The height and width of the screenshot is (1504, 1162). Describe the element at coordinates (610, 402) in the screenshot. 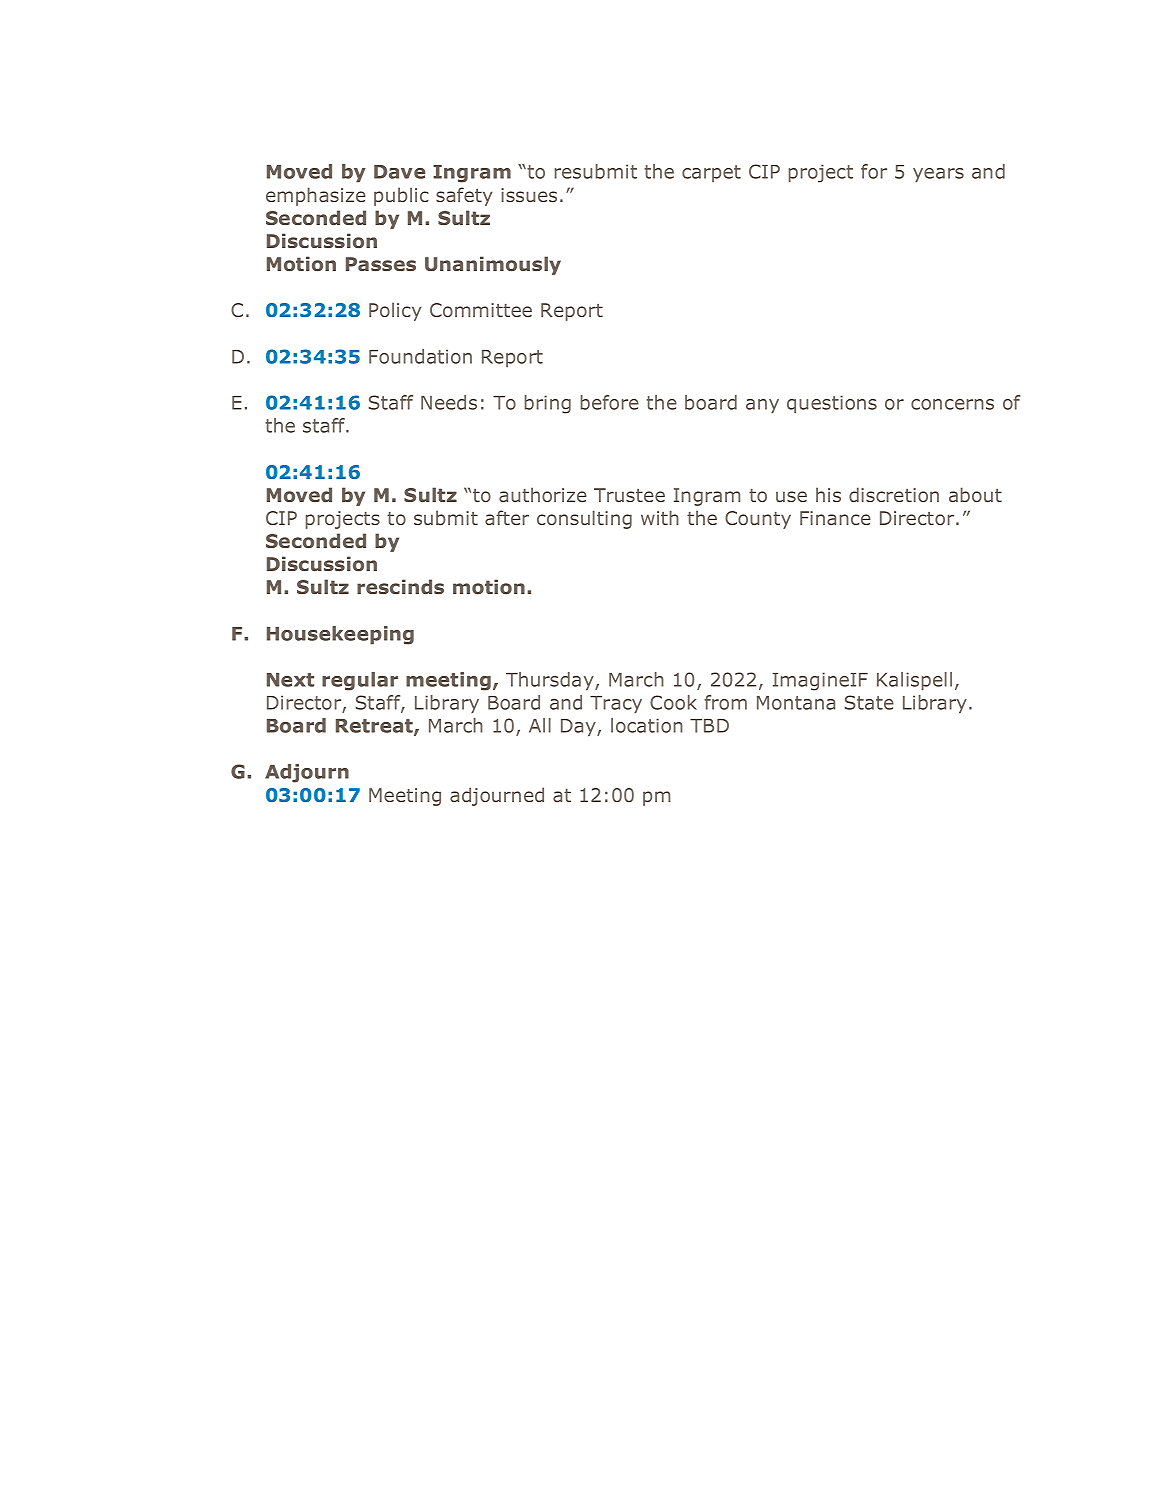

I see `before` at that location.
